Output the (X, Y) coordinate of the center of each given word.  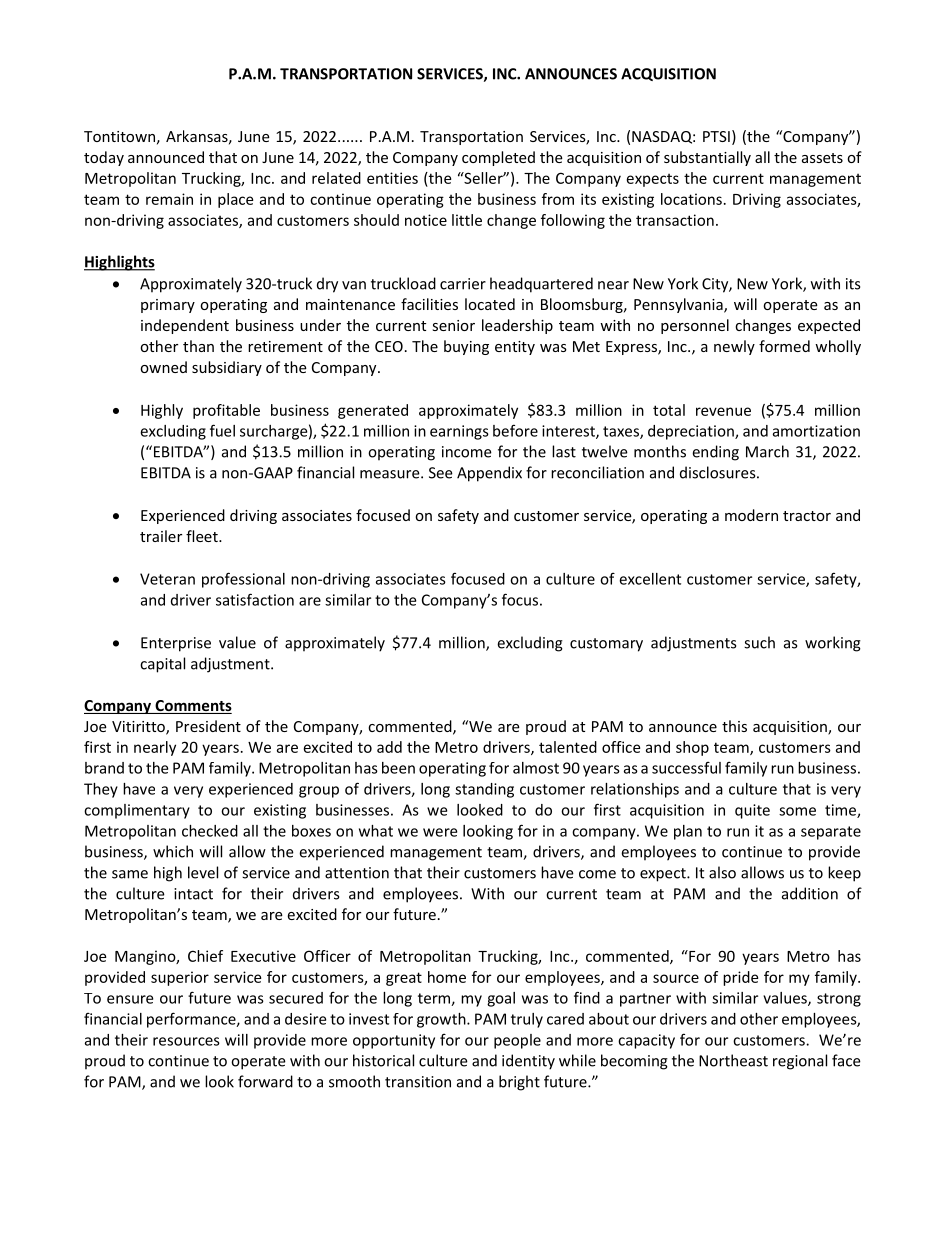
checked (210, 831)
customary (606, 645)
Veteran (167, 579)
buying (466, 347)
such (759, 642)
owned (163, 367)
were (440, 832)
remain (169, 199)
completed (498, 158)
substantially (707, 158)
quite (752, 811)
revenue (723, 411)
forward (265, 1081)
